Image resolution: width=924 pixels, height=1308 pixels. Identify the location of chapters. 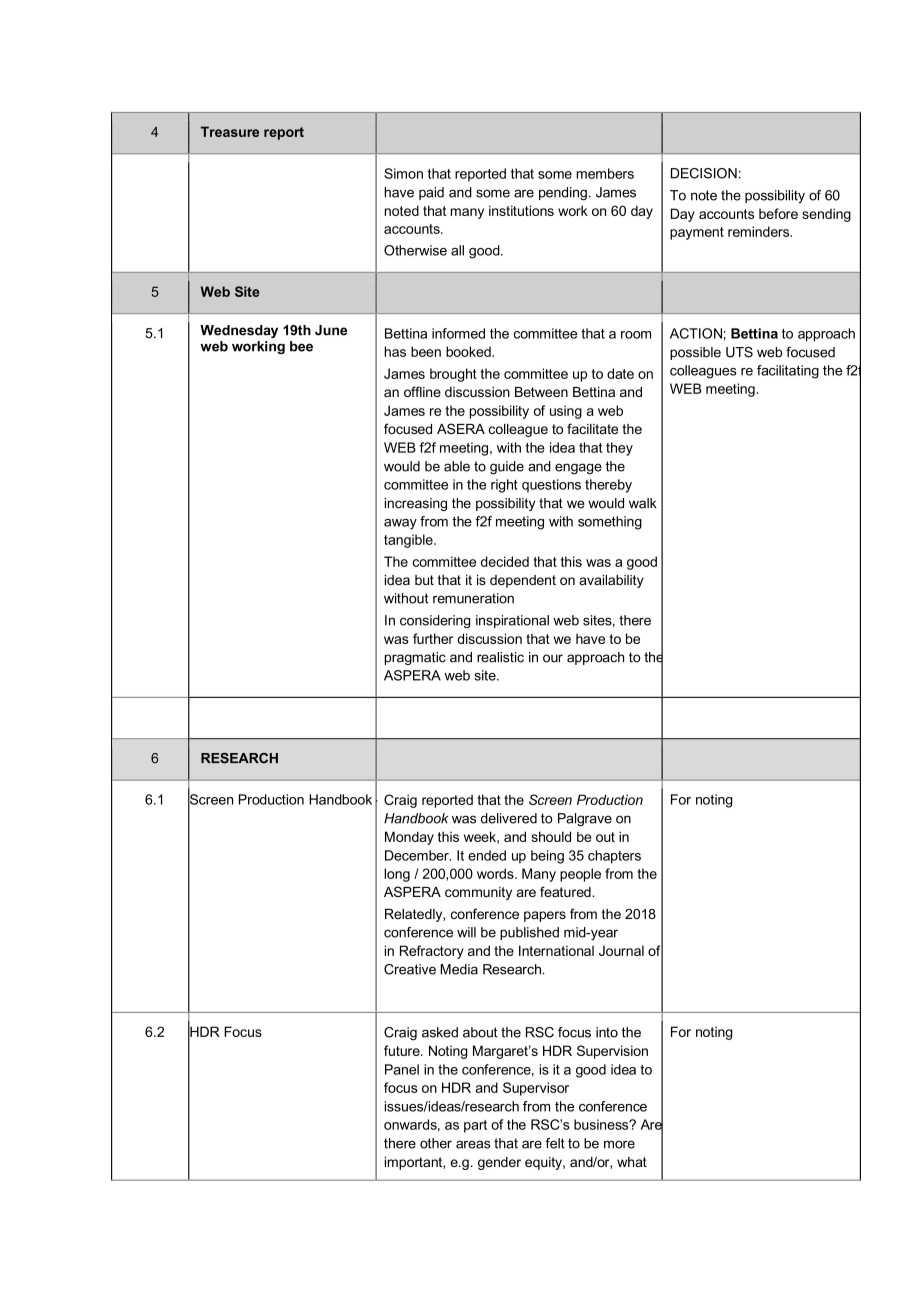
(614, 857).
